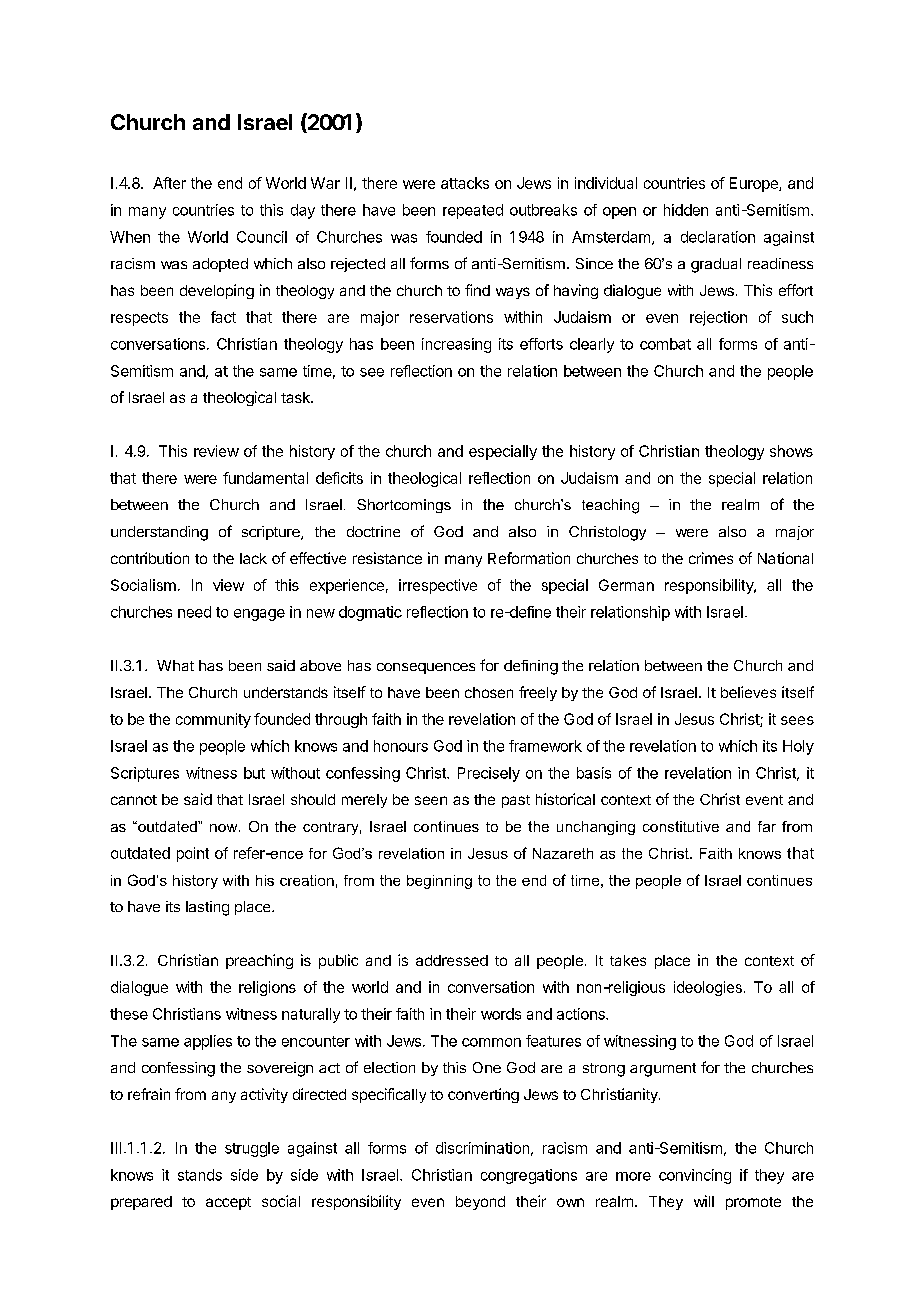 This image has height=1308, width=924. Describe the element at coordinates (228, 1203) in the image. I see `accept` at that location.
